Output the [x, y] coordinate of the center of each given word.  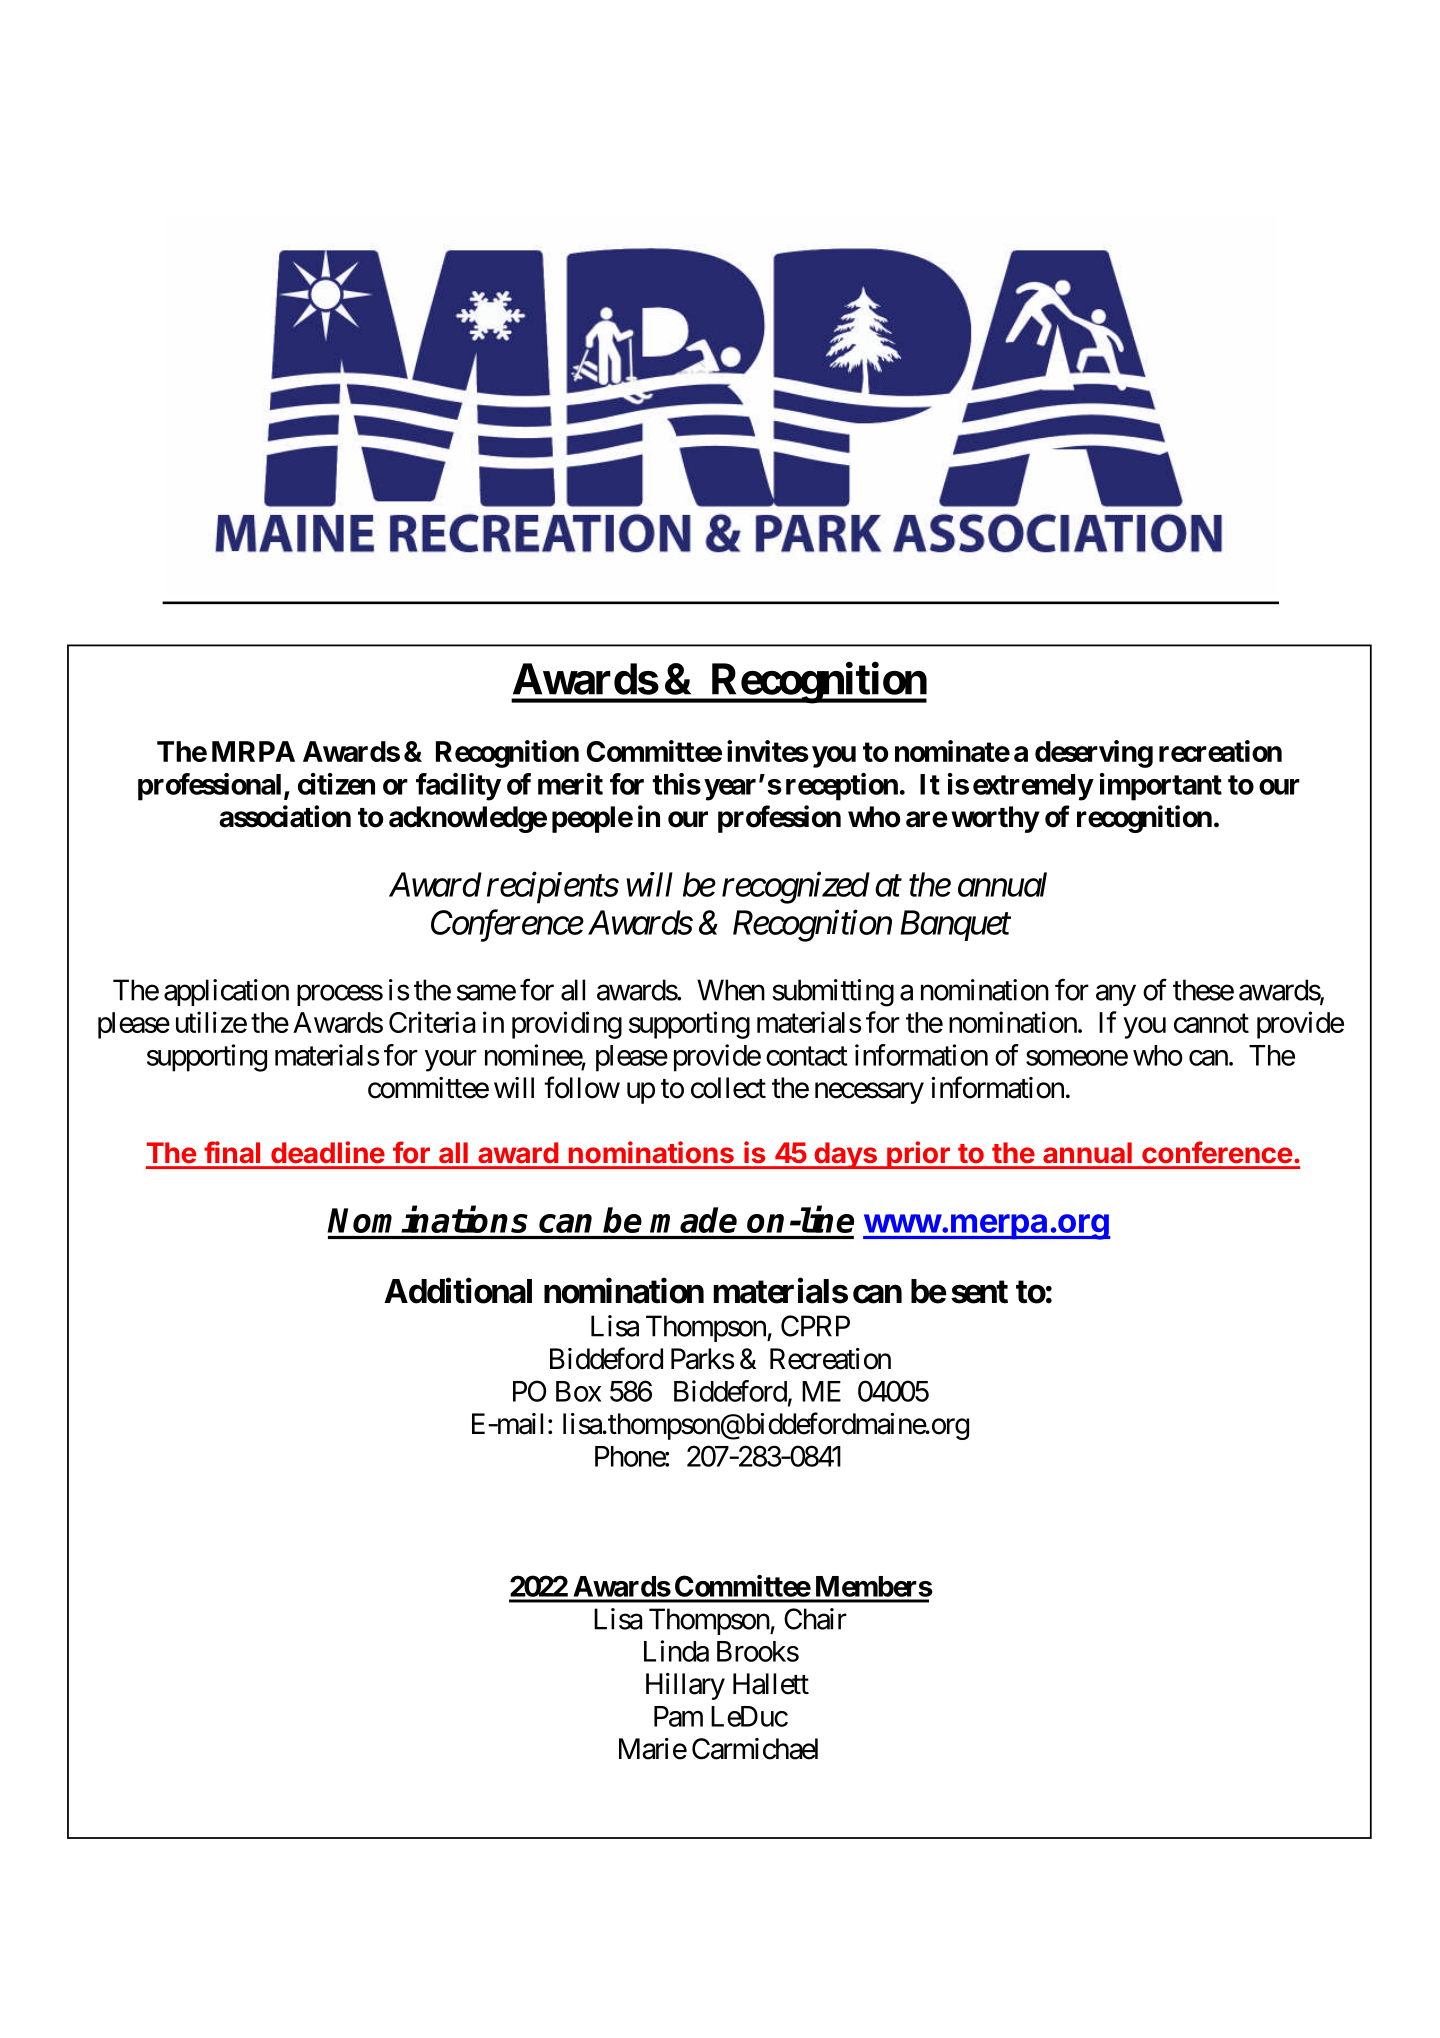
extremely [1033, 787]
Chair [815, 1619]
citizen [336, 784]
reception [842, 787]
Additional [458, 1291]
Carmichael [755, 1749]
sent [979, 1292]
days [845, 1155]
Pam [678, 1716]
